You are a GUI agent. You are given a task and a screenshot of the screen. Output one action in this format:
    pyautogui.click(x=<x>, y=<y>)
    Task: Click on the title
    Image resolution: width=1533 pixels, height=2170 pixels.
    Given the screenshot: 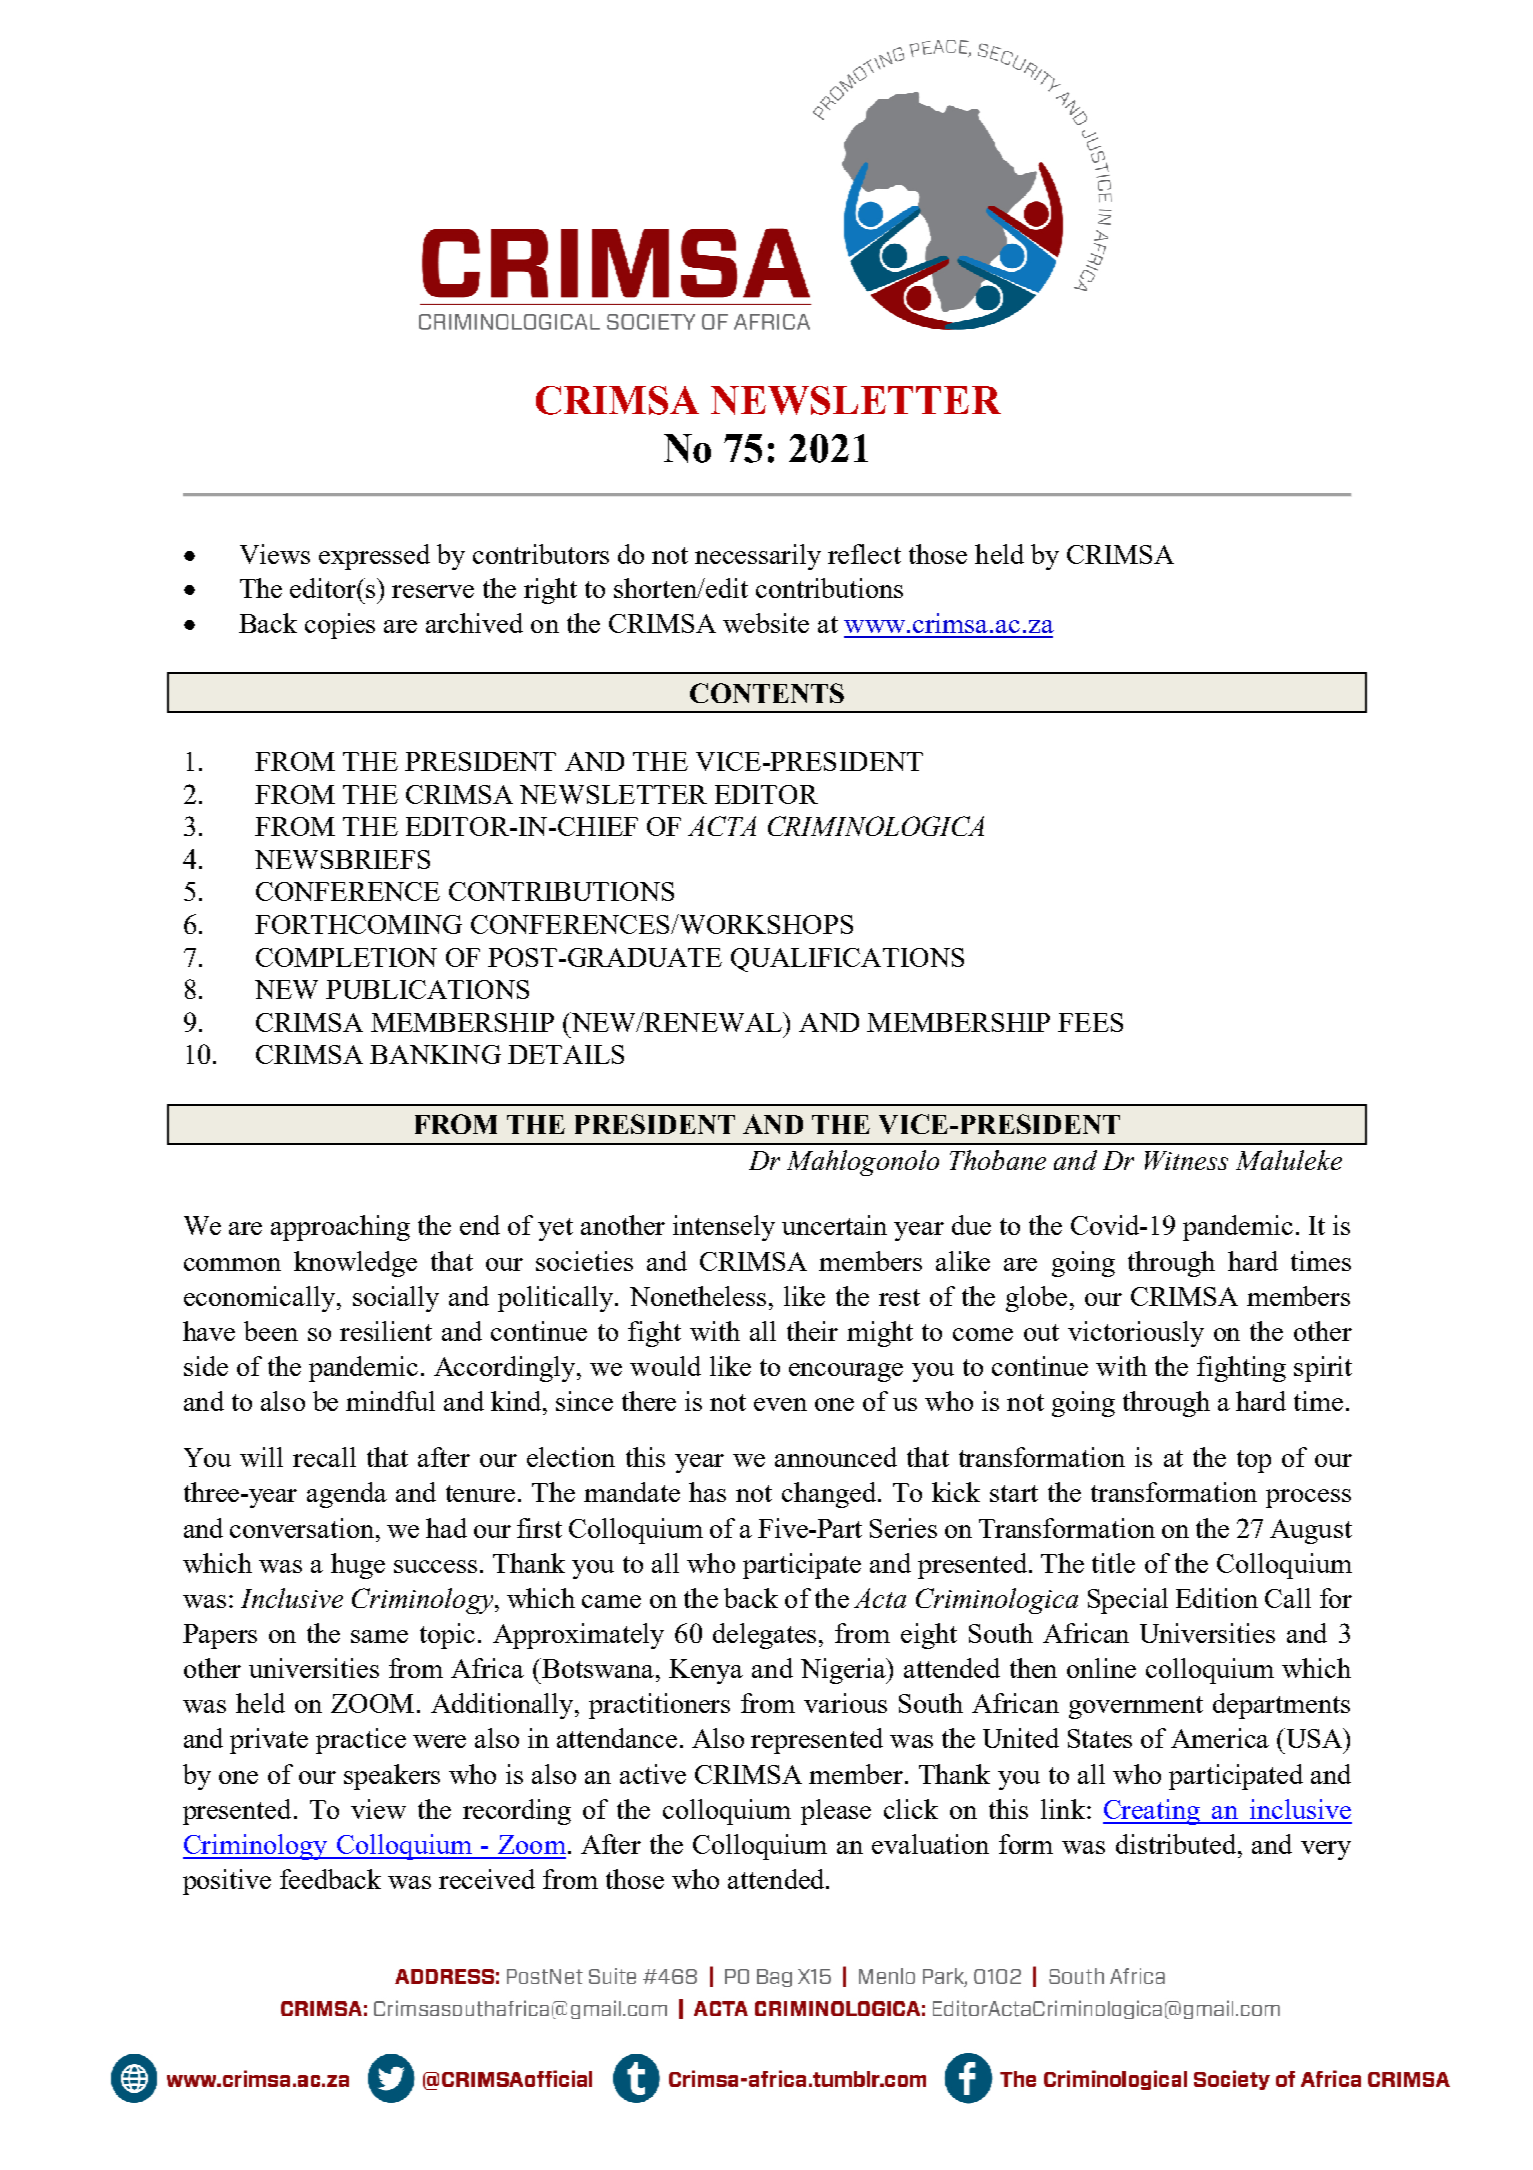 What is the action you would take?
    pyautogui.click(x=1113, y=1563)
